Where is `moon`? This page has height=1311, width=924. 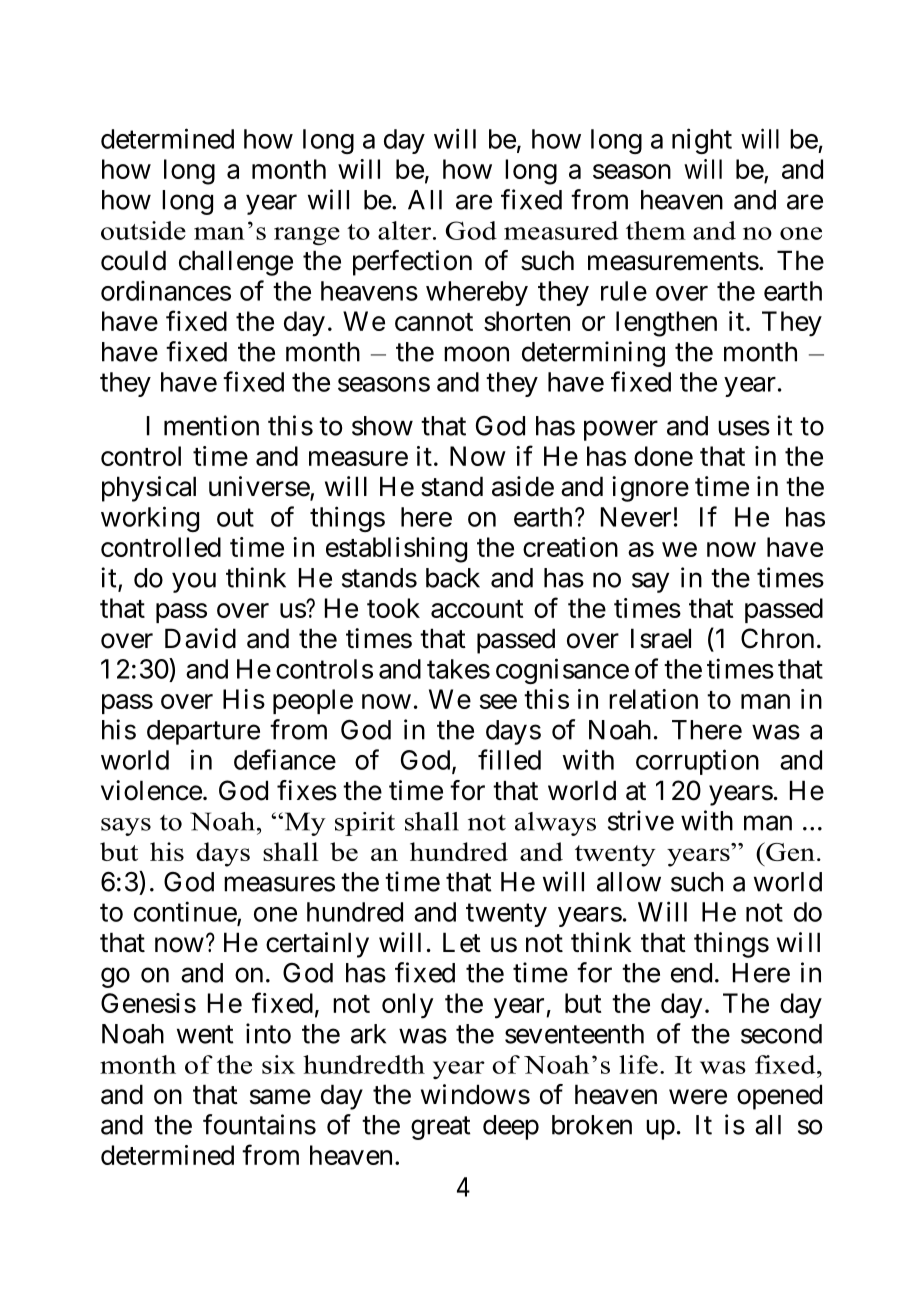 moon is located at coordinates (476, 354).
